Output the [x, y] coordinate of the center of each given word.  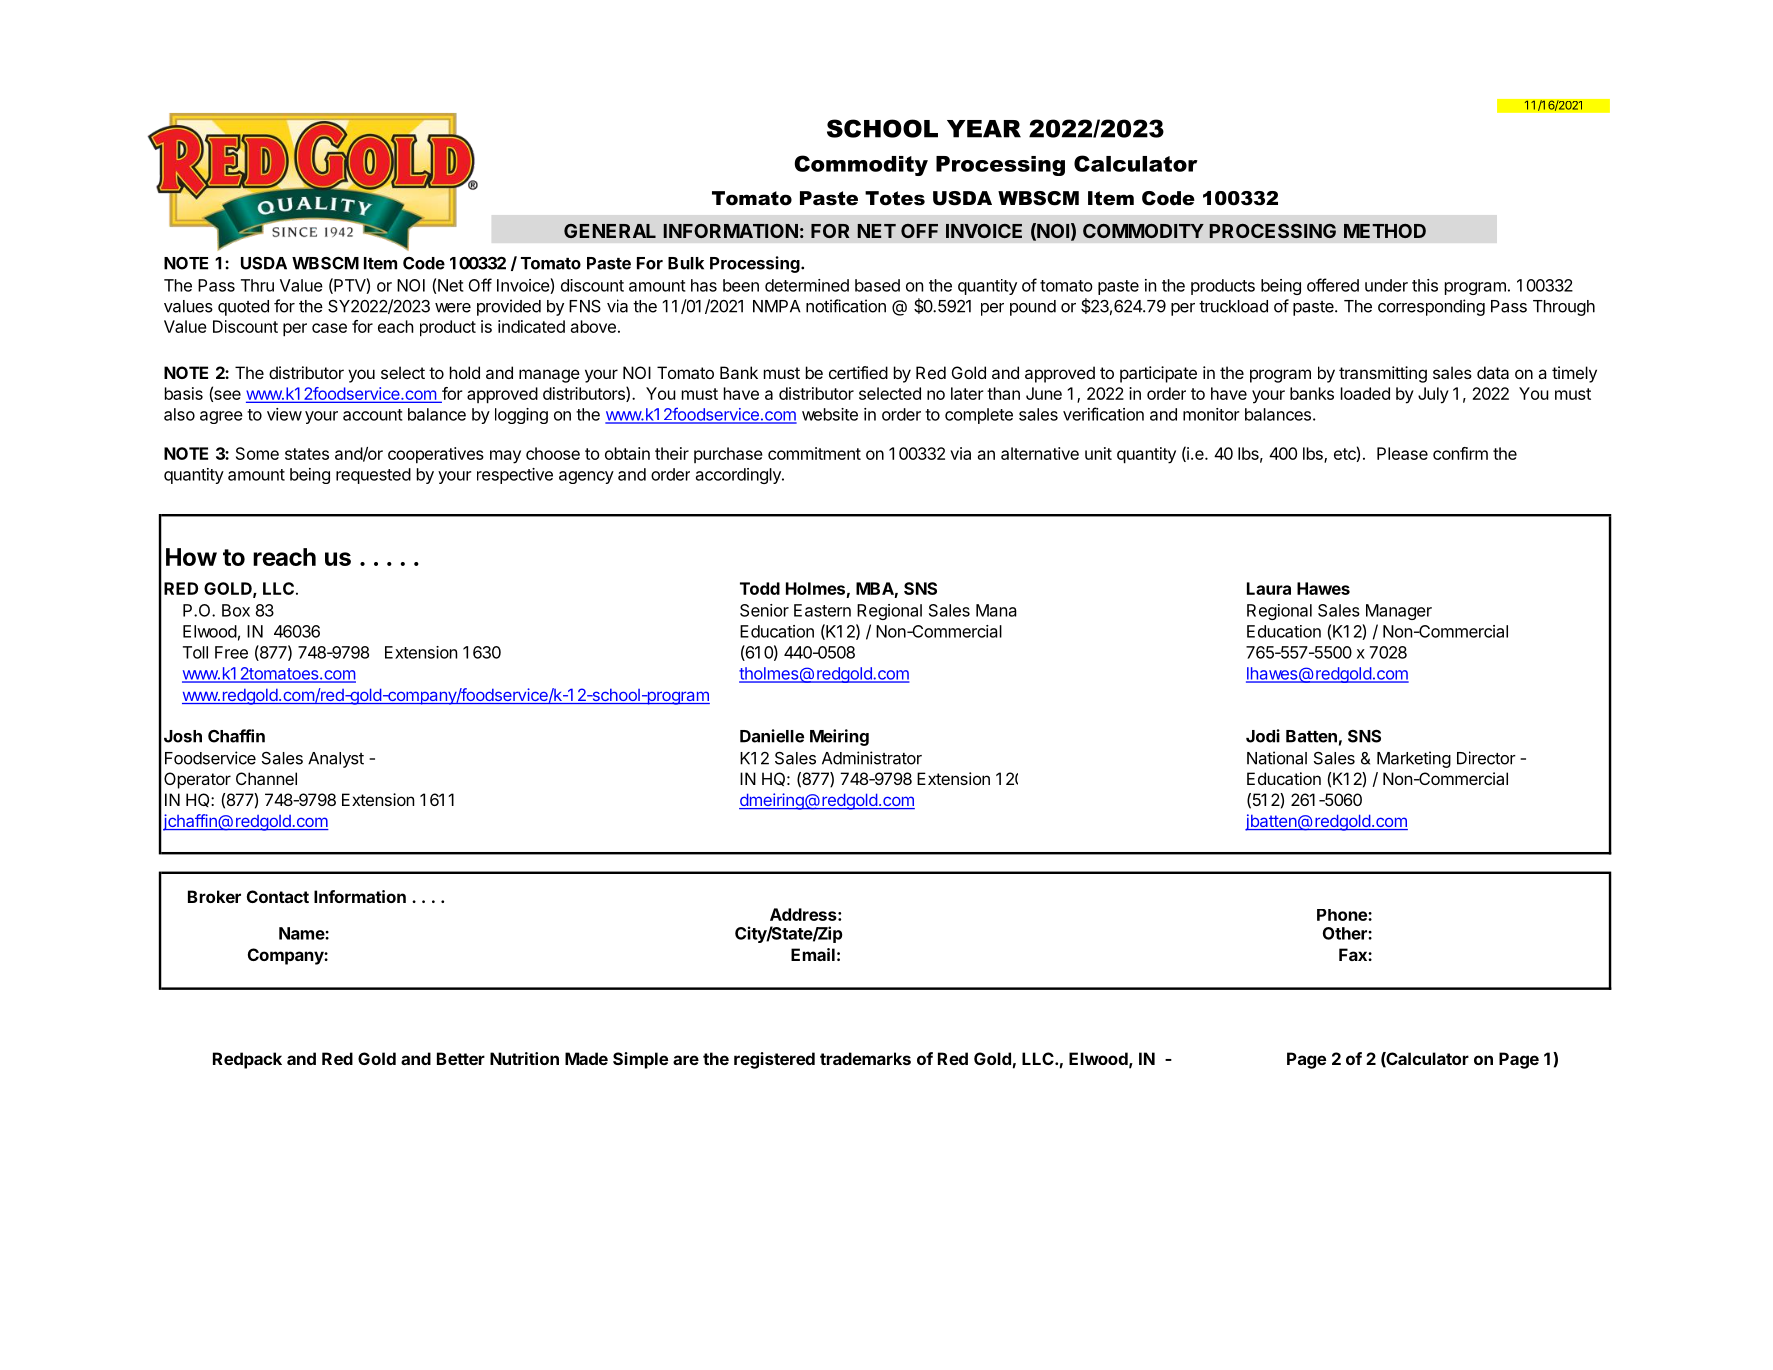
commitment [814, 453]
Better [461, 1058]
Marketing [1414, 759]
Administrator [872, 758]
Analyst [336, 760]
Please [1402, 453]
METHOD [1385, 231]
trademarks [865, 1058]
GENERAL [610, 231]
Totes [895, 198]
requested [373, 476]
